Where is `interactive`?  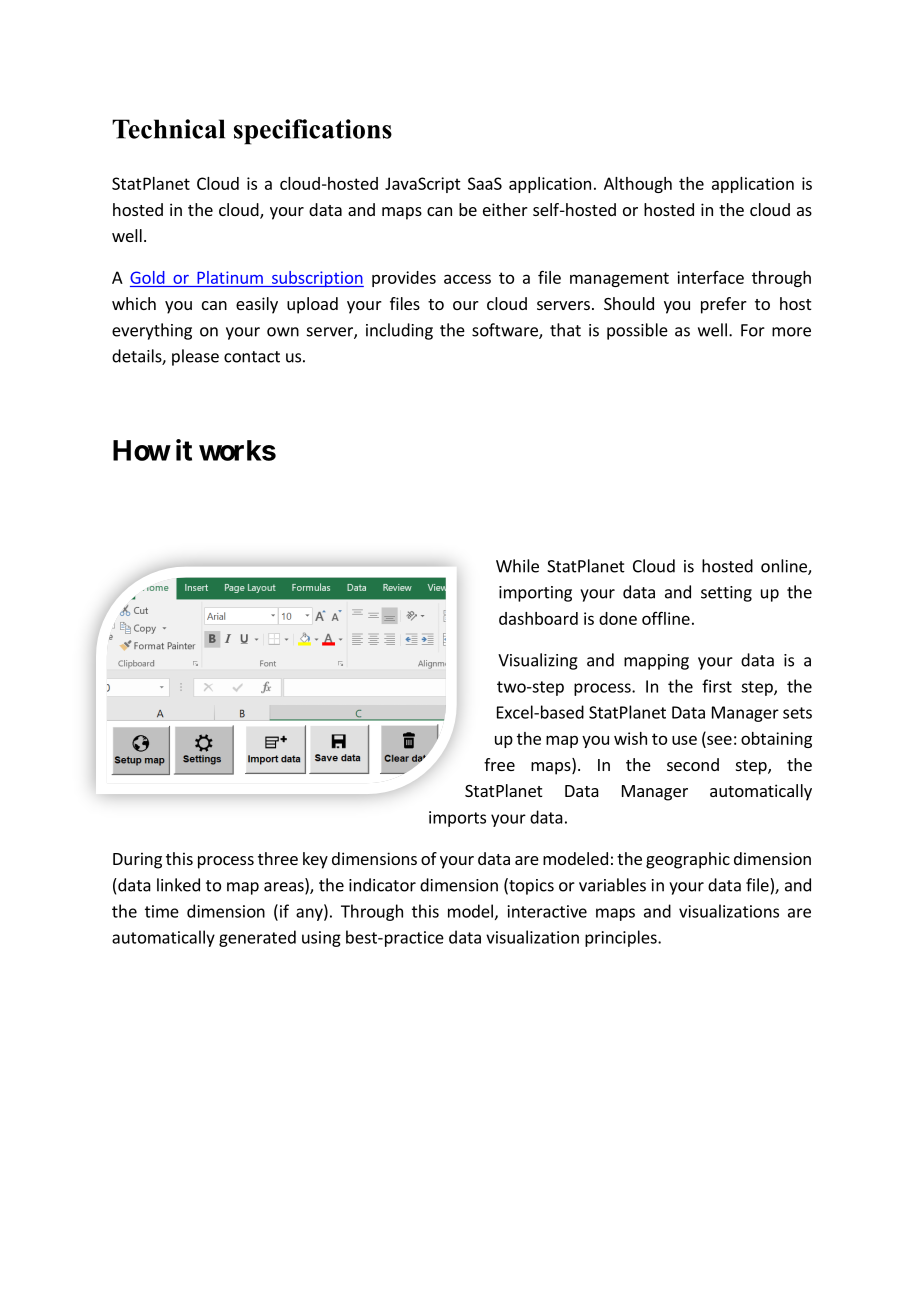
interactive is located at coordinates (547, 911).
